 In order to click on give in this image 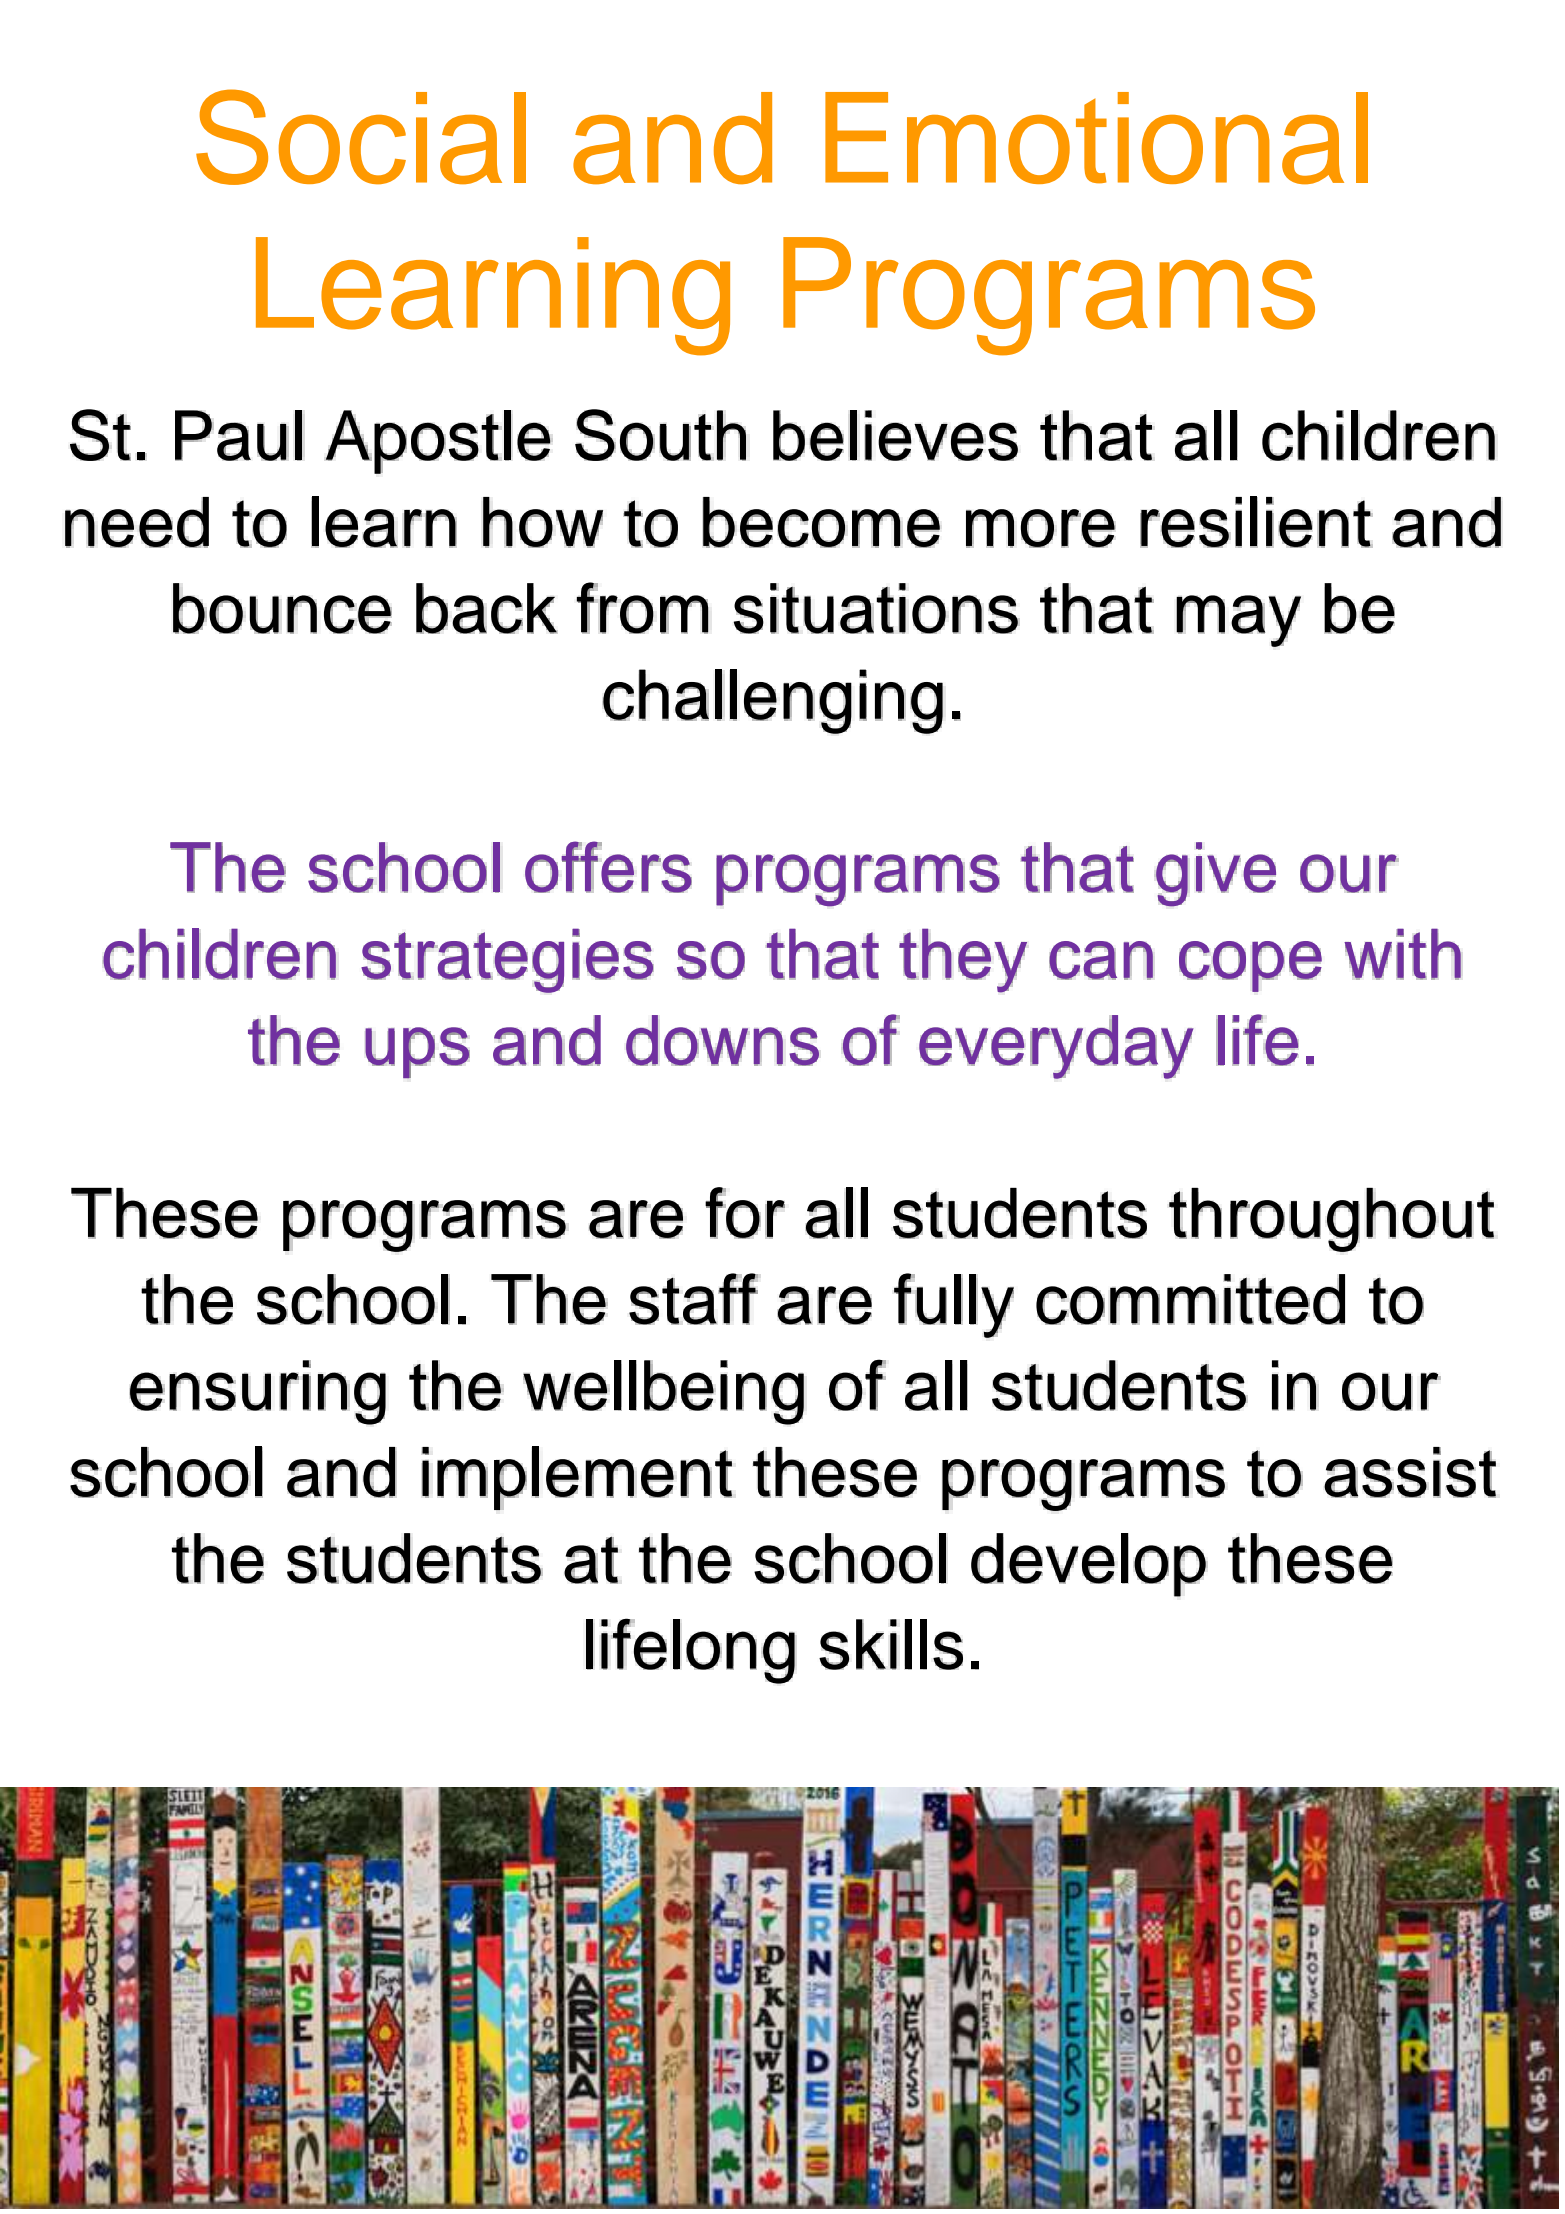, I will do `click(1216, 874)`.
